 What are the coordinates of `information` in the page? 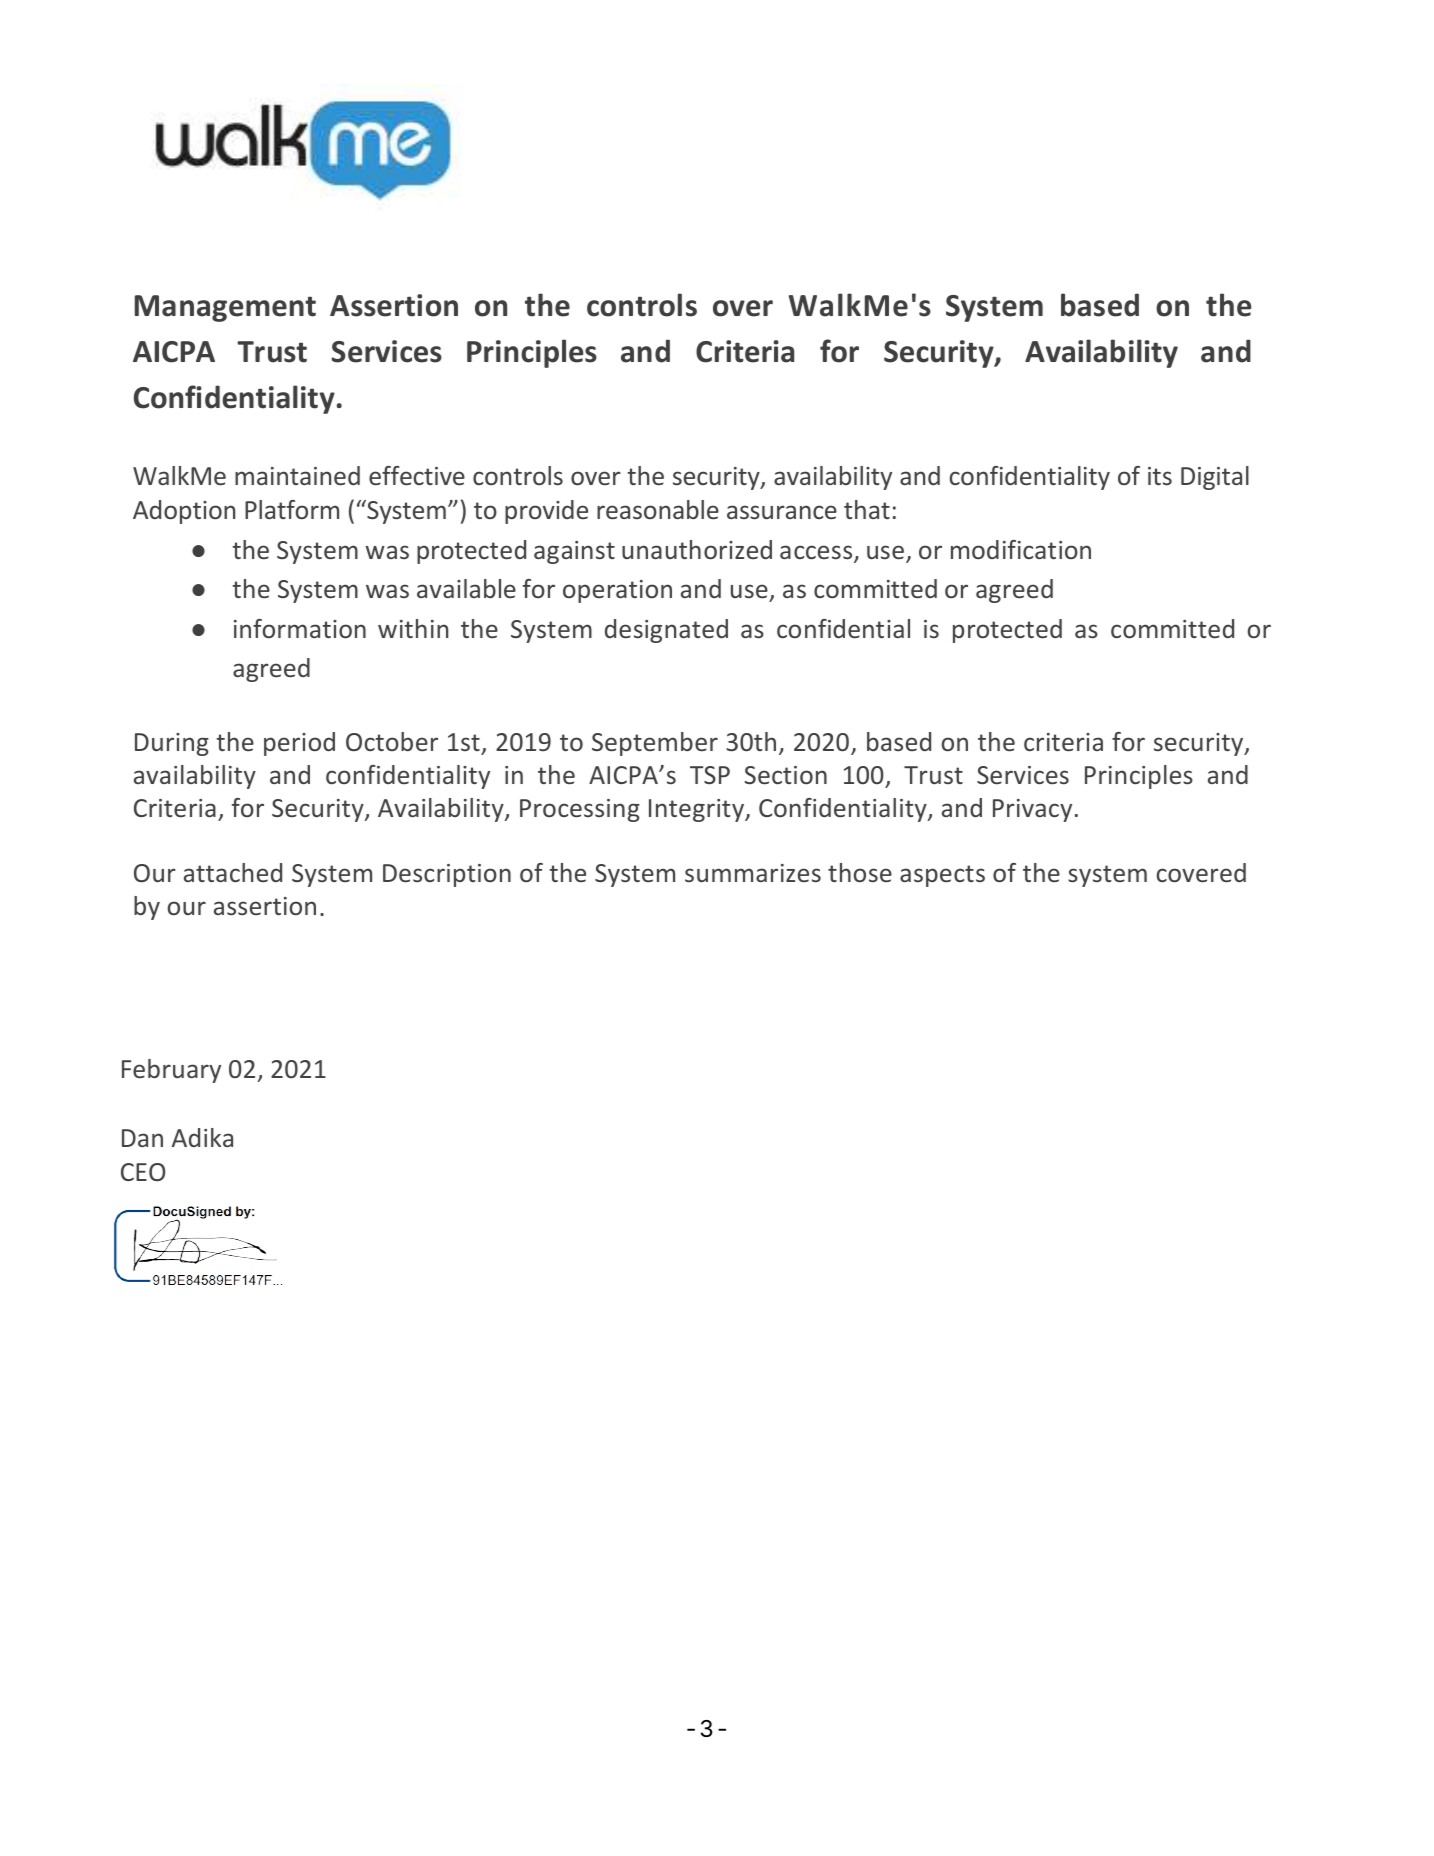 It's located at (300, 628).
